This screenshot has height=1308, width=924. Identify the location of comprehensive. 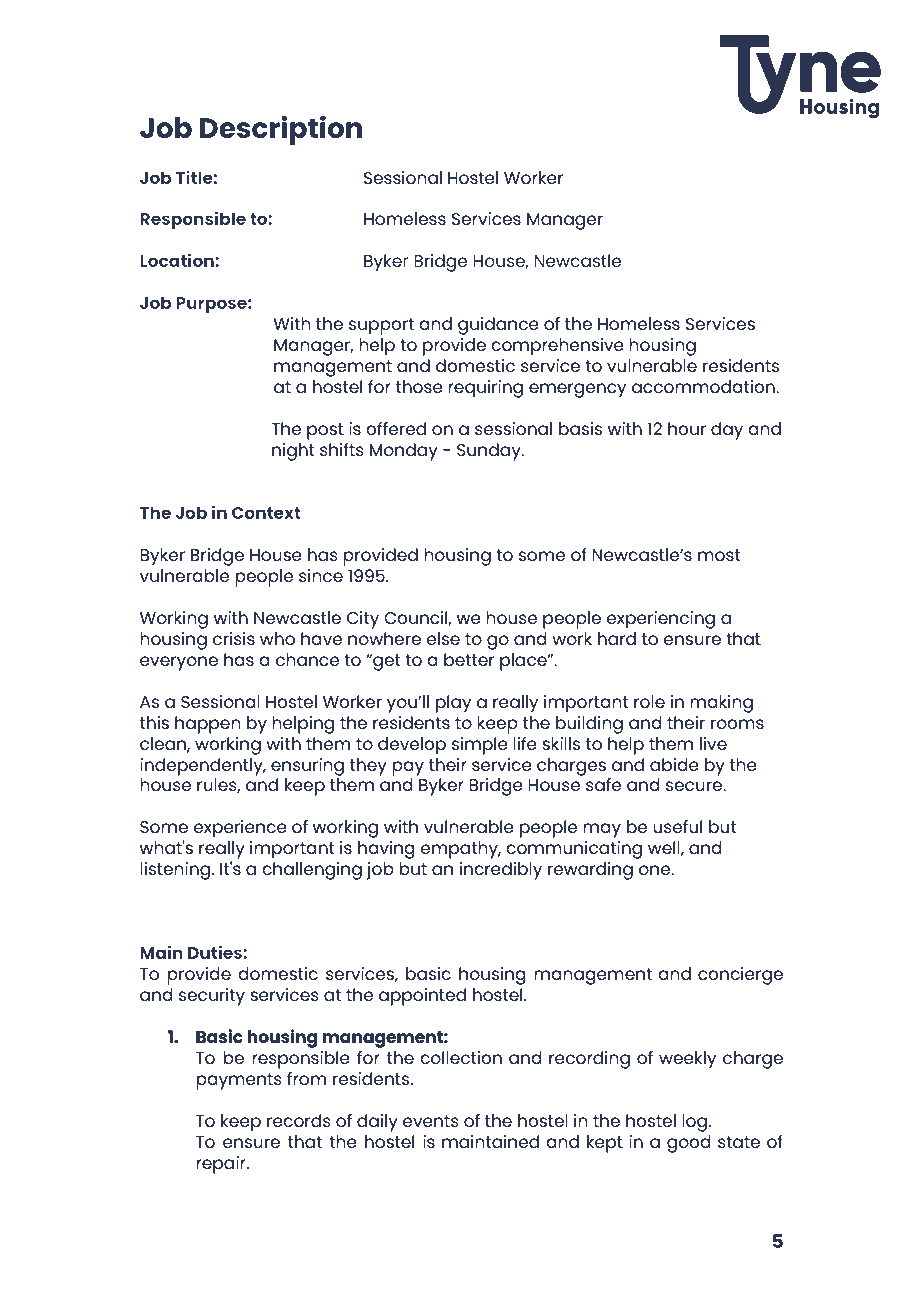
(557, 347).
